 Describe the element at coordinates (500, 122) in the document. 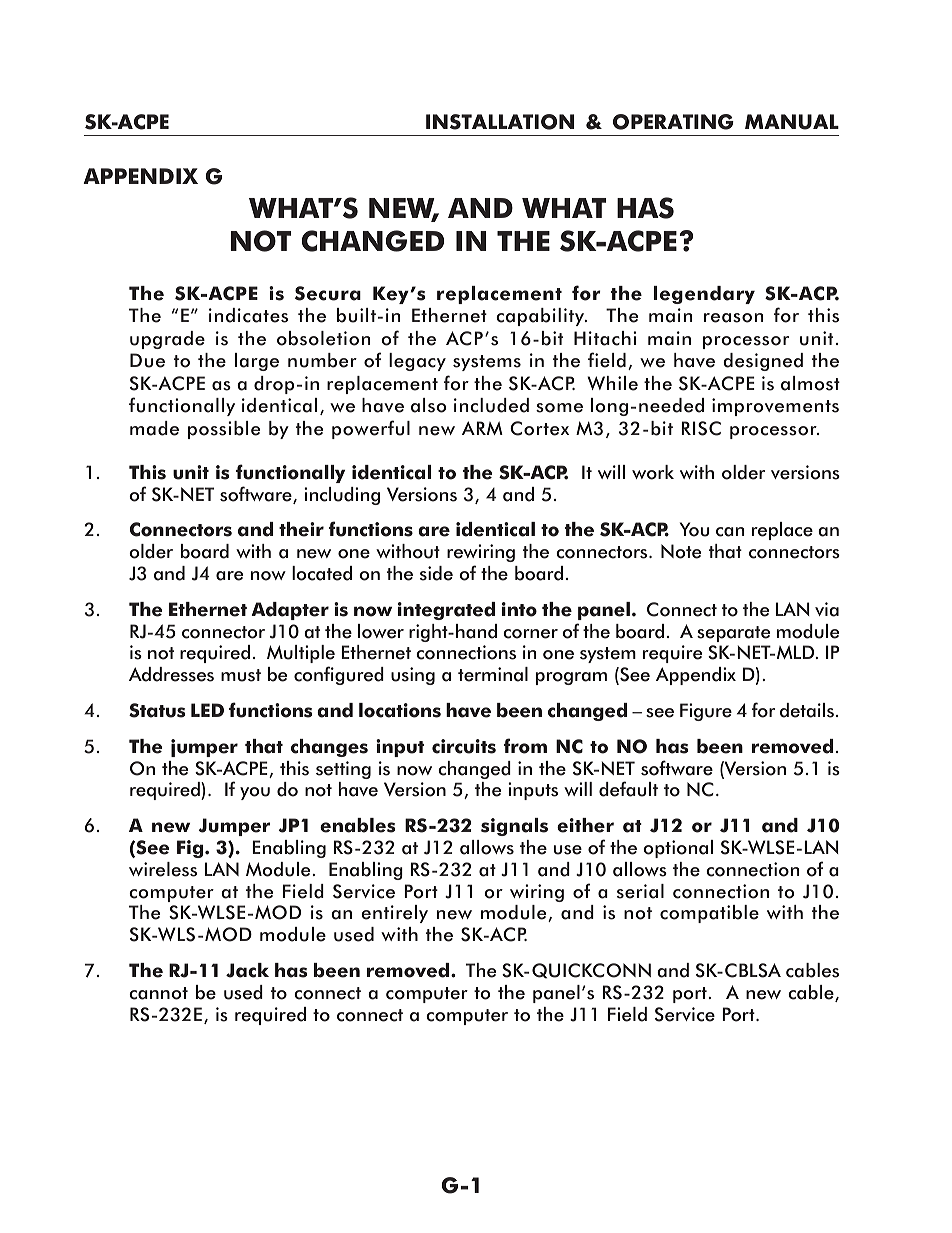

I see `Installation` at that location.
